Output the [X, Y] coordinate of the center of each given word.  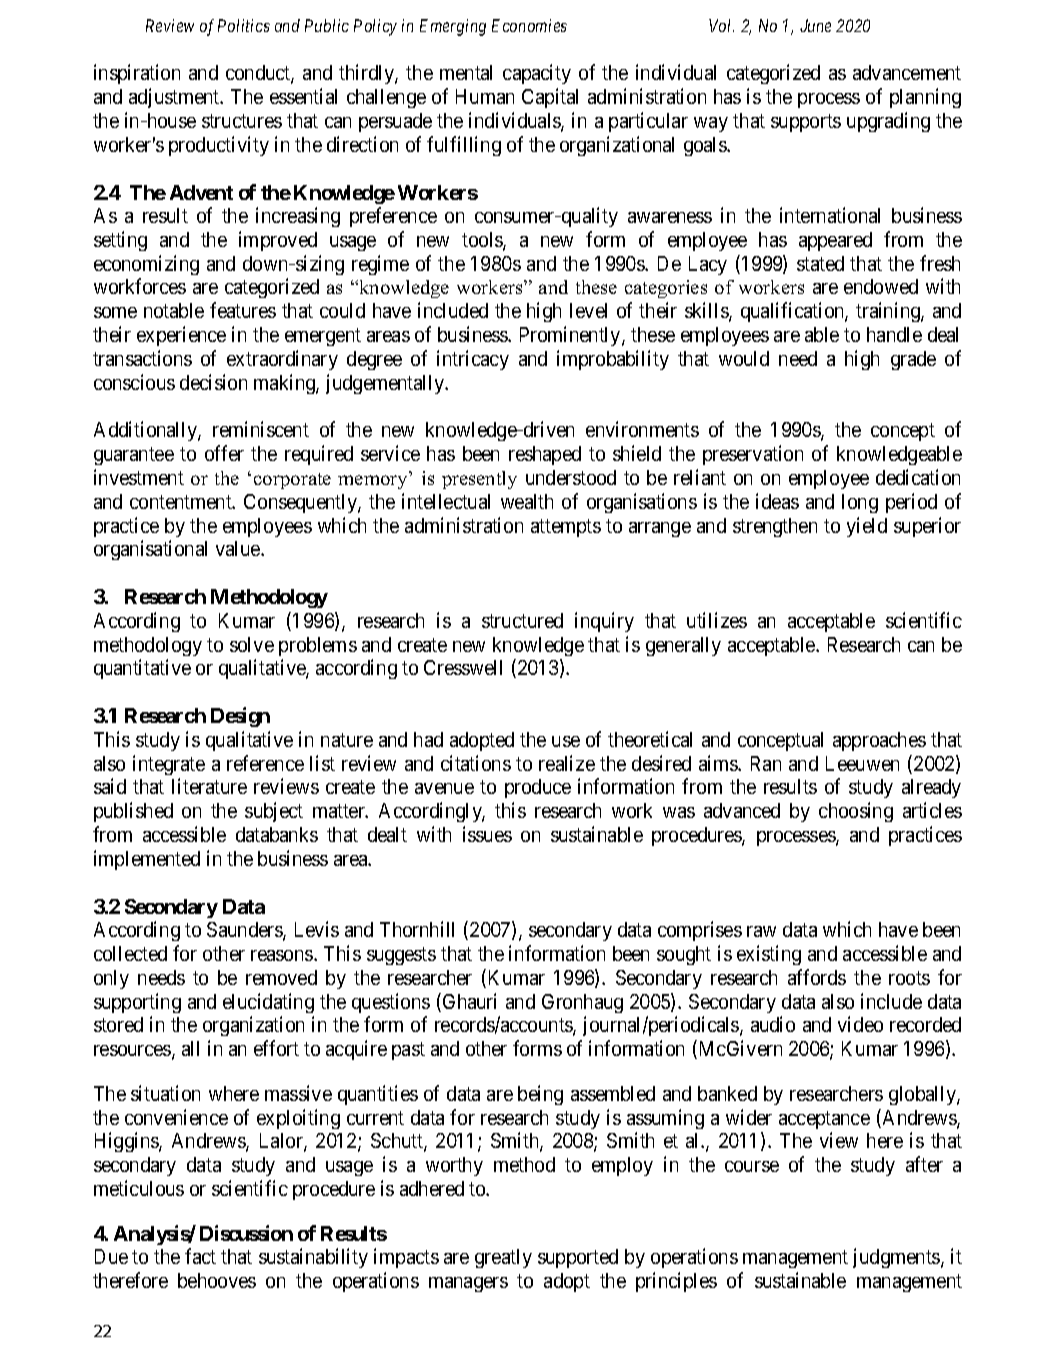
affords [817, 977]
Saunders [245, 931]
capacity [537, 74]
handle [894, 334]
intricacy [473, 360]
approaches [879, 741]
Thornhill [417, 929]
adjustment [175, 98]
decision [213, 382]
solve [252, 644]
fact [200, 1256]
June [815, 25]
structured [522, 620]
